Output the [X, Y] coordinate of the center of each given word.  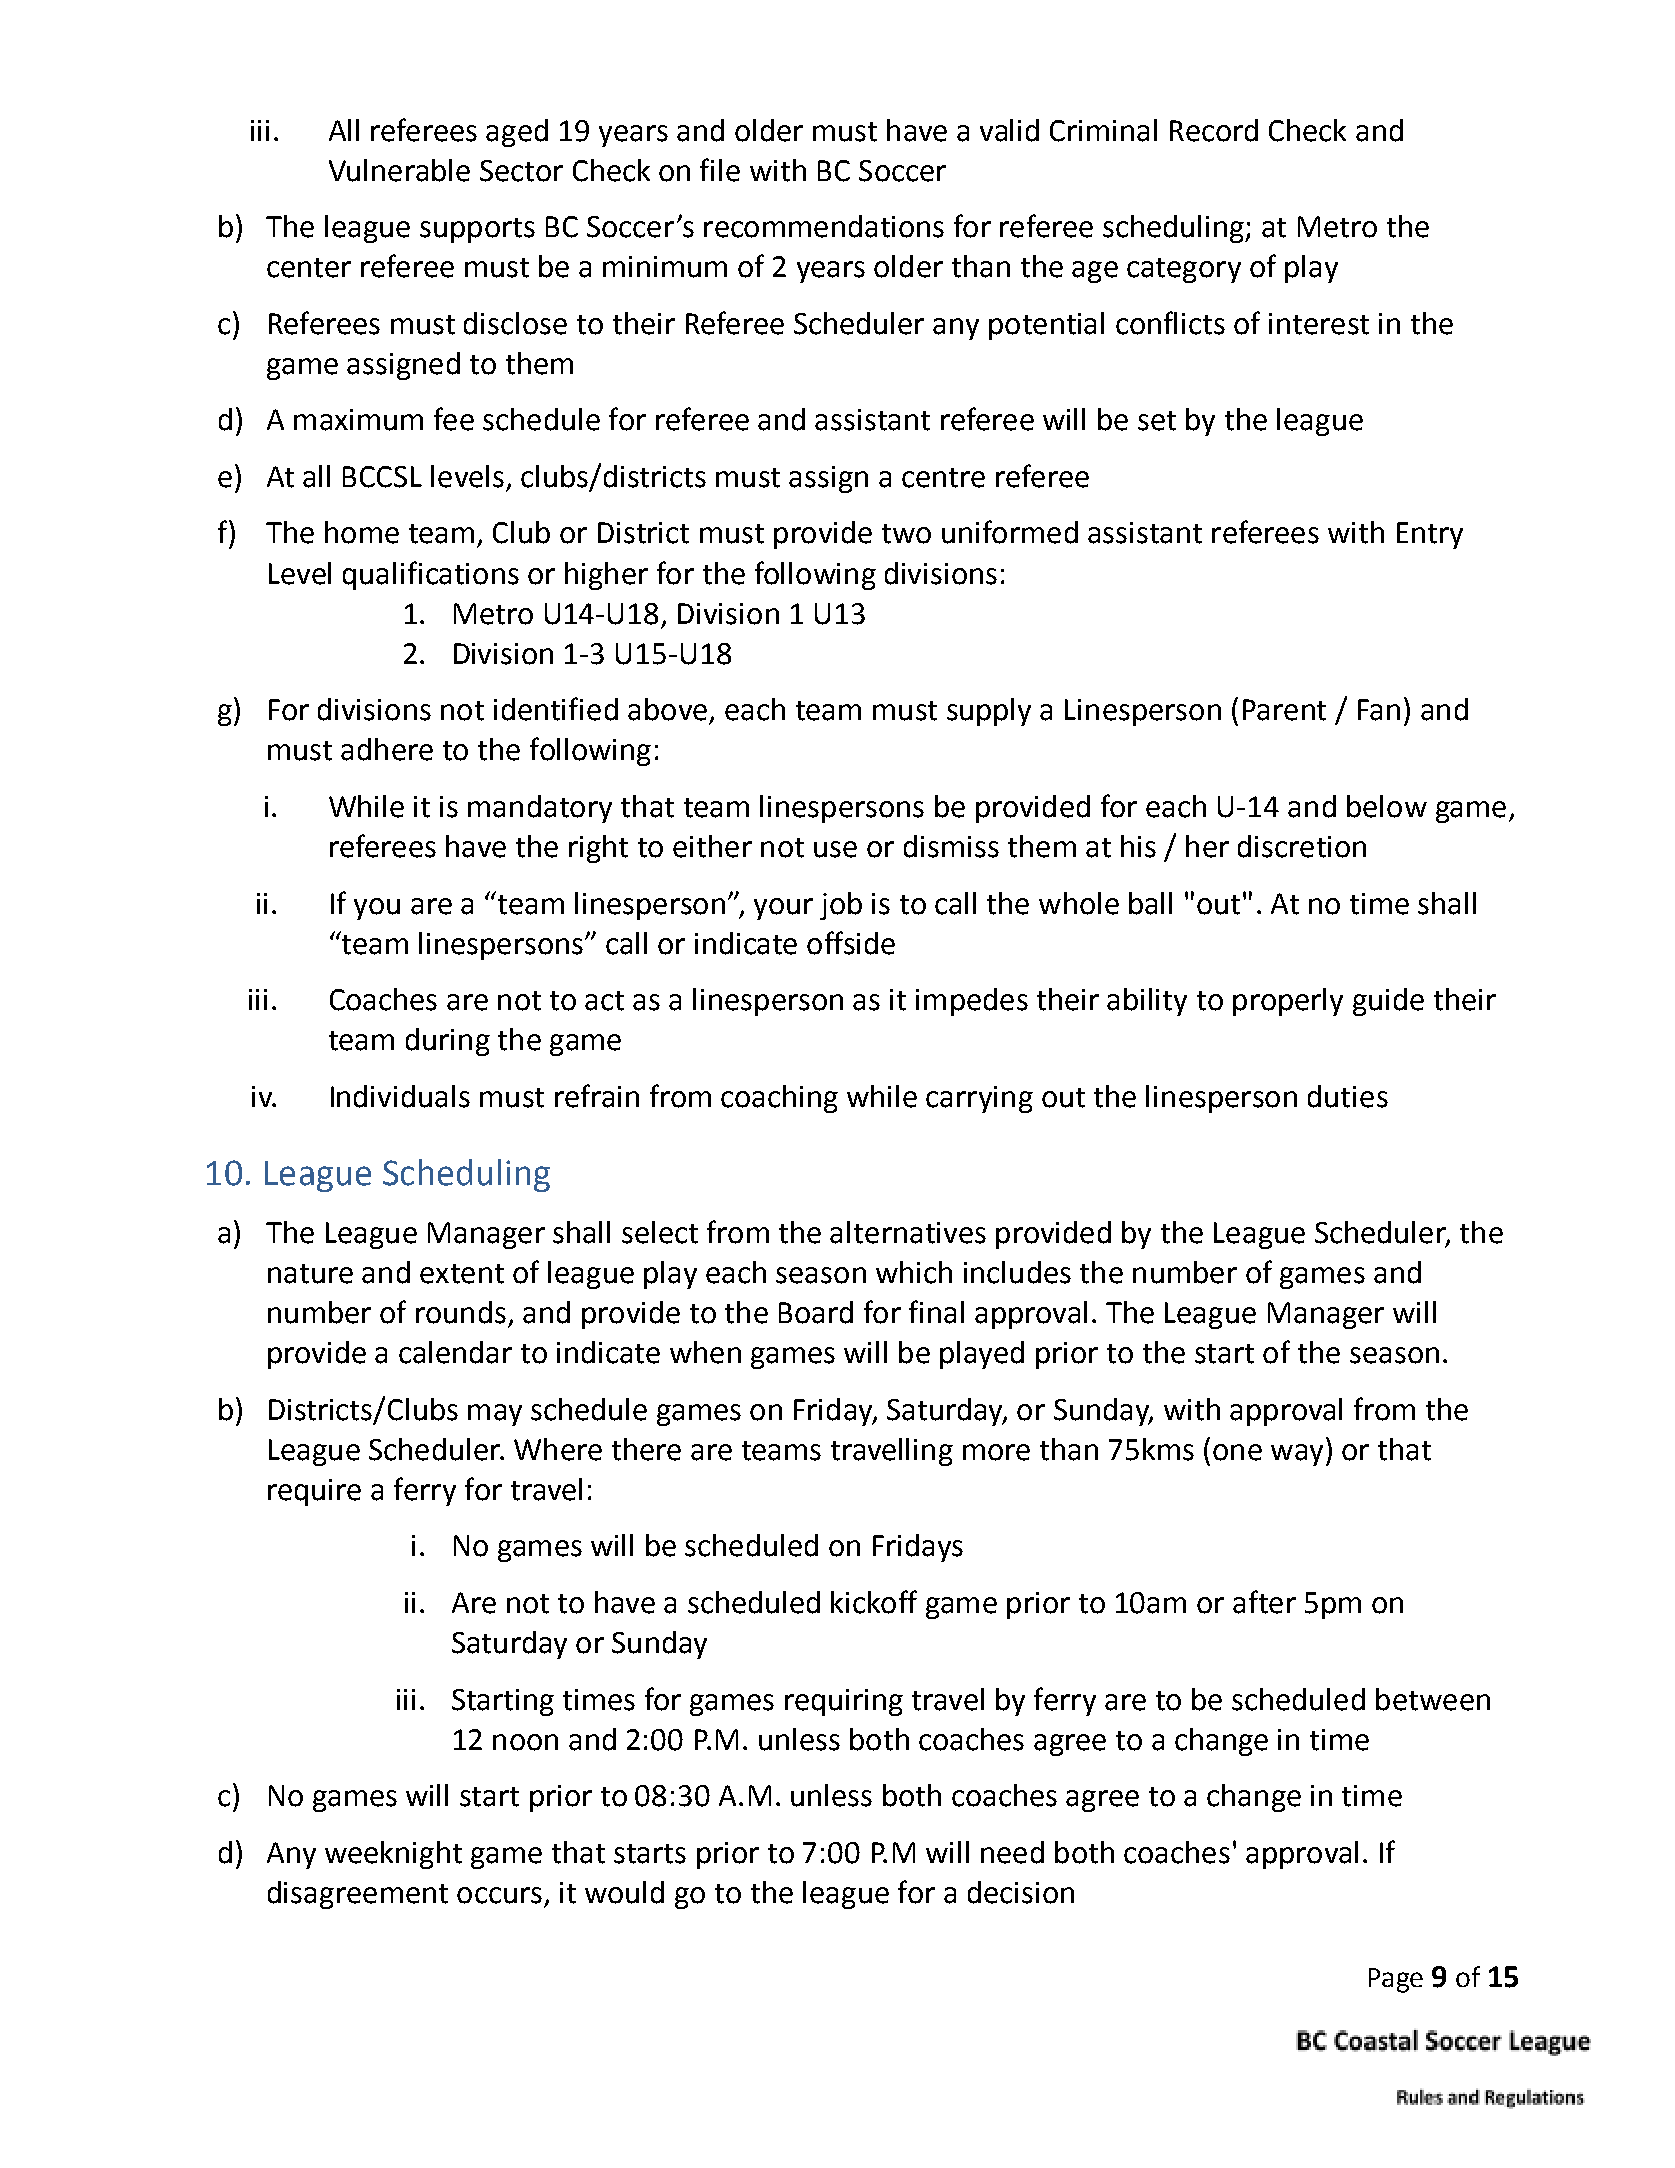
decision [1021, 1892]
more [996, 1452]
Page [1396, 1980]
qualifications [431, 575]
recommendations [824, 226]
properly [1288, 1002]
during [448, 1042]
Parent [1284, 710]
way [1297, 1455]
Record [1214, 130]
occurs [499, 1895]
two [906, 534]
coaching [779, 1099]
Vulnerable [399, 170]
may [495, 1415]
